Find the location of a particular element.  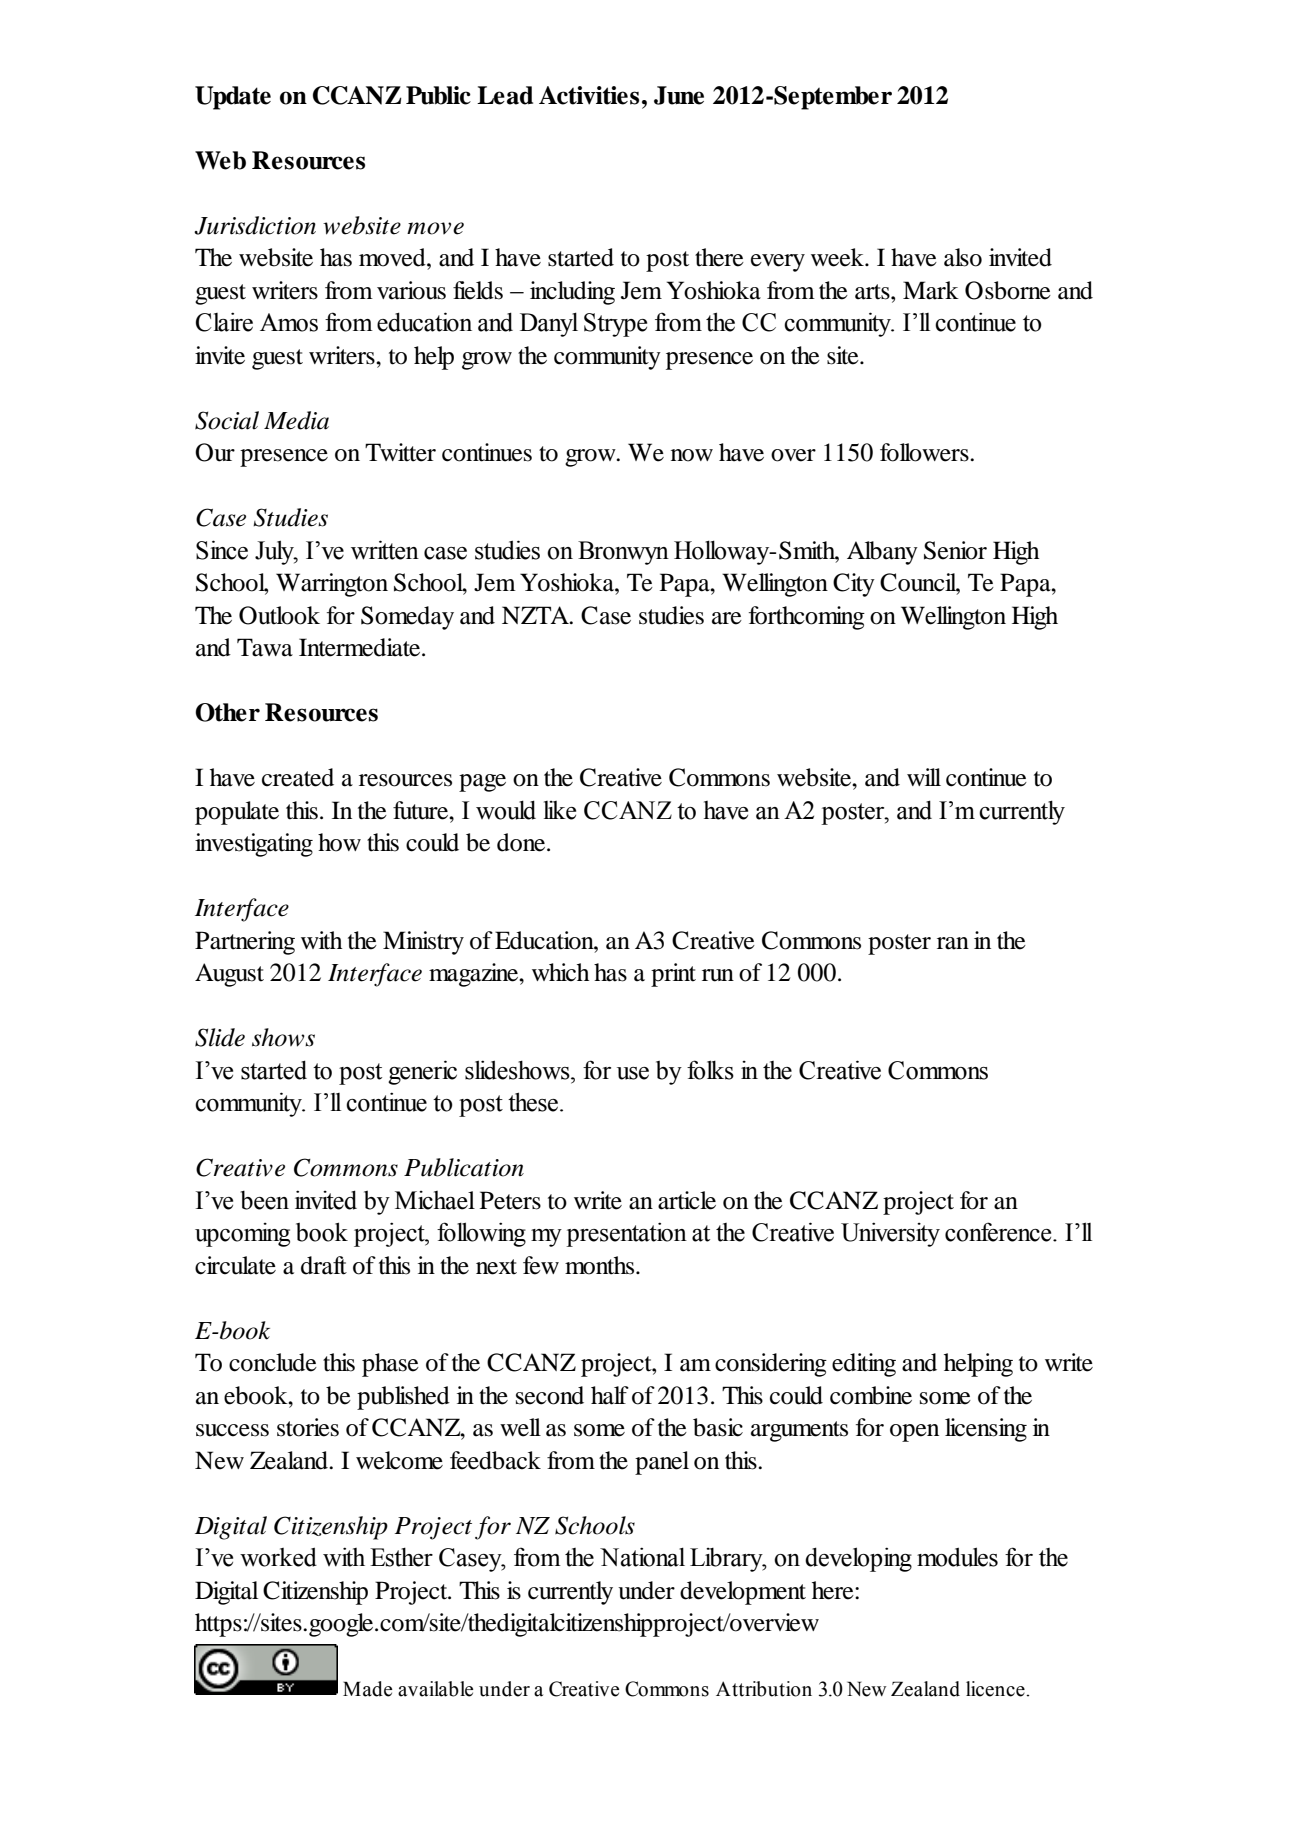

months is located at coordinates (601, 1265).
